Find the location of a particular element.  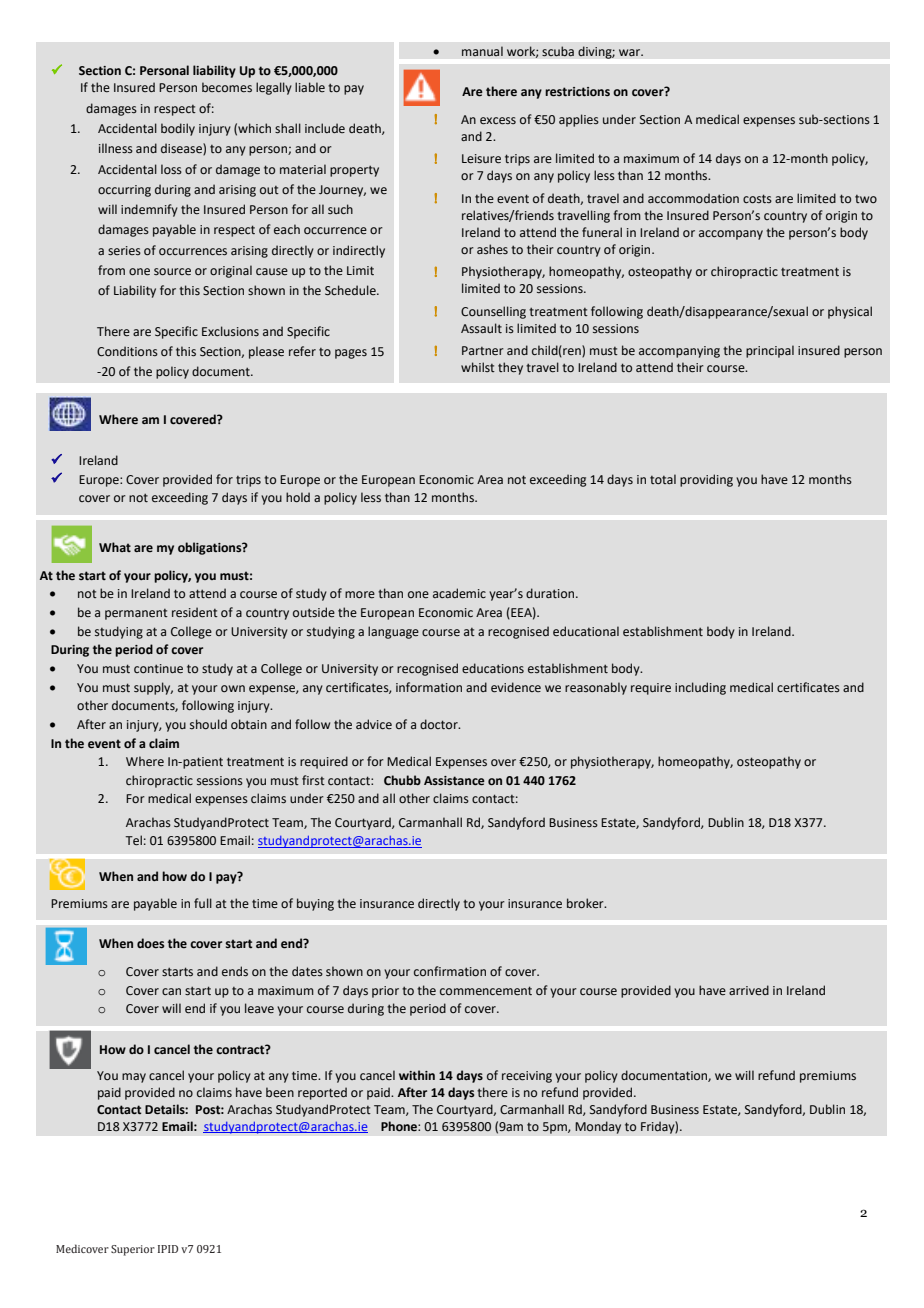

hold is located at coordinates (298, 497).
